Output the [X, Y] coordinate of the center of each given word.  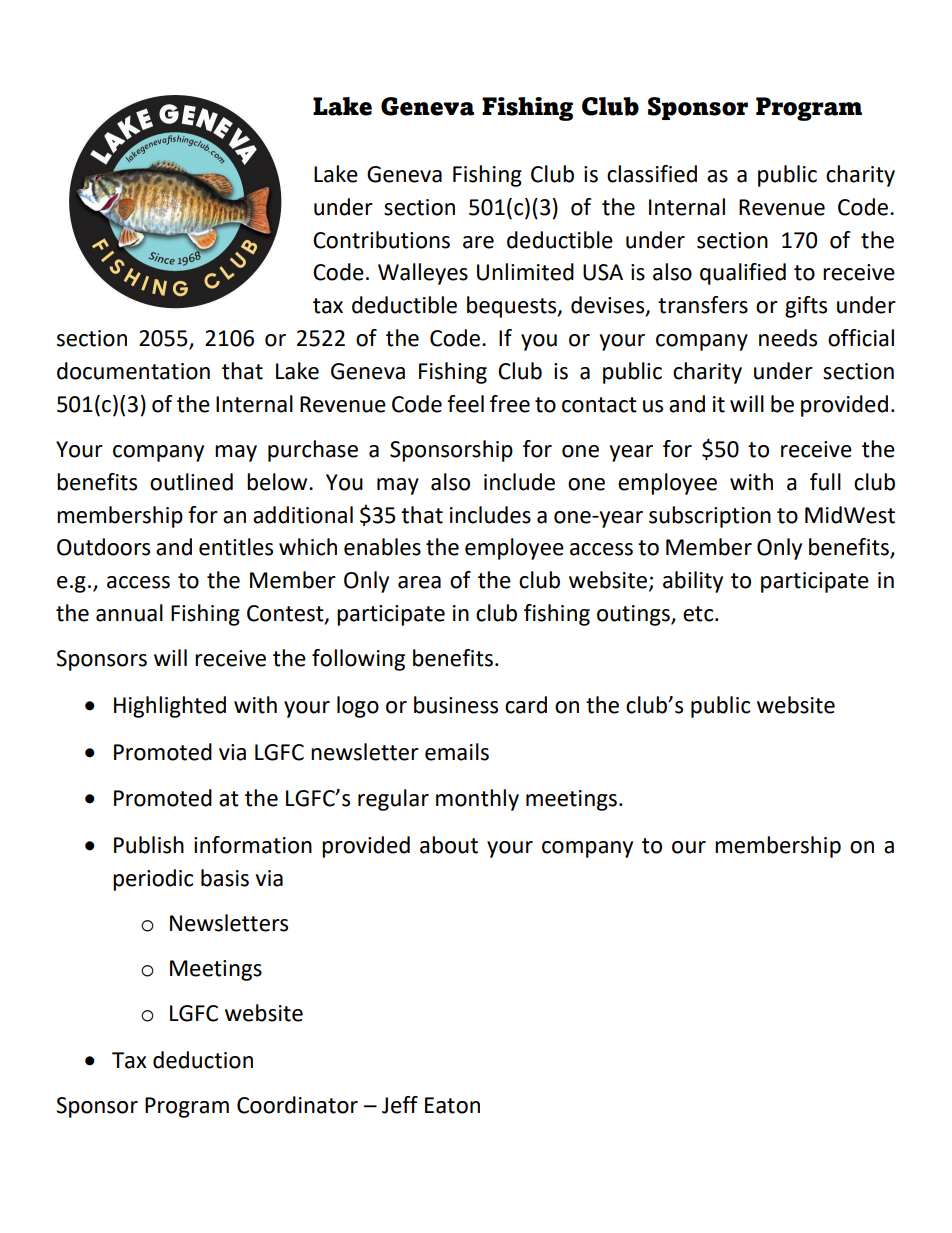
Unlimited [525, 272]
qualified [743, 274]
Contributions [381, 240]
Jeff [400, 1105]
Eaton [452, 1105]
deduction [203, 1060]
